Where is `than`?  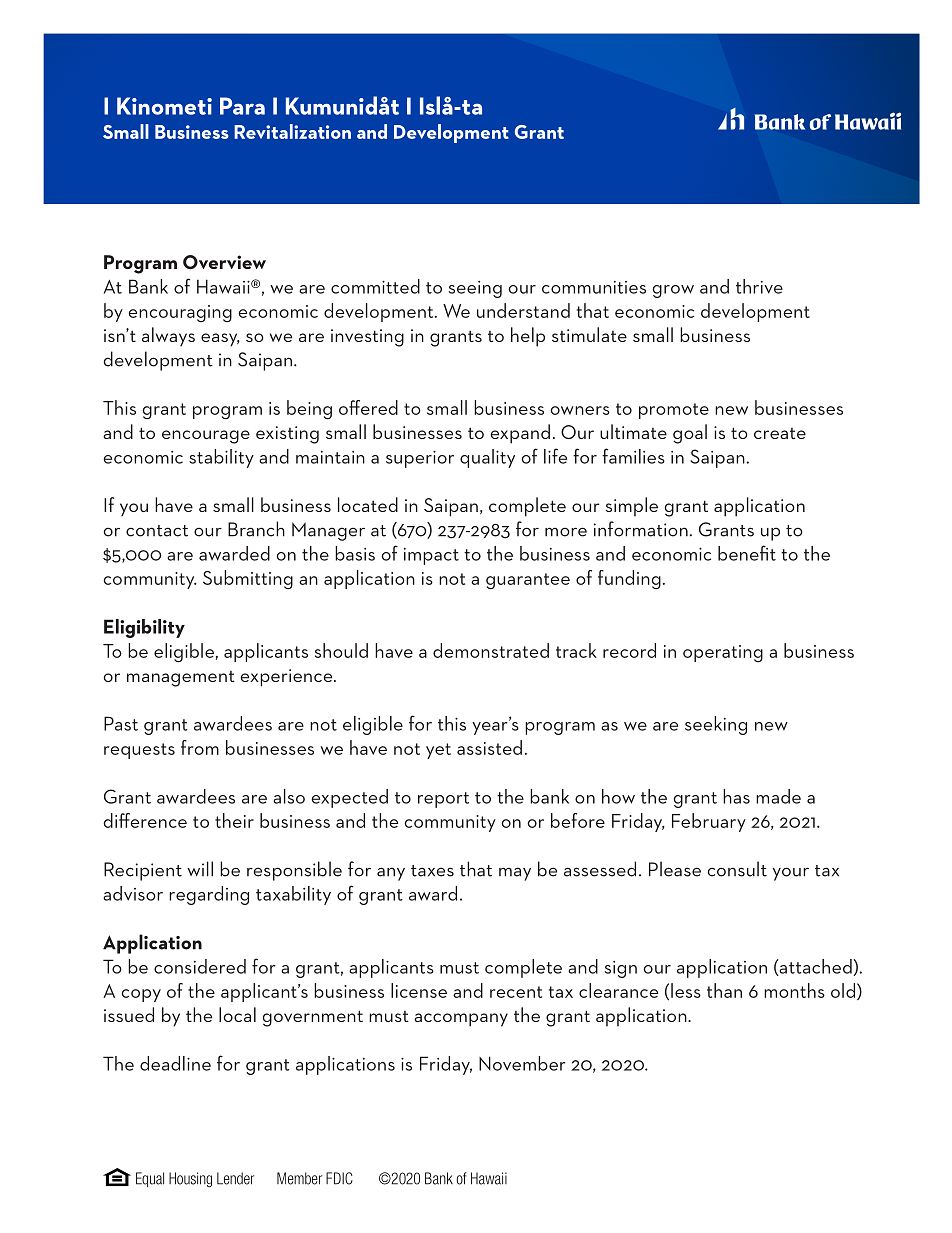 than is located at coordinates (724, 990).
